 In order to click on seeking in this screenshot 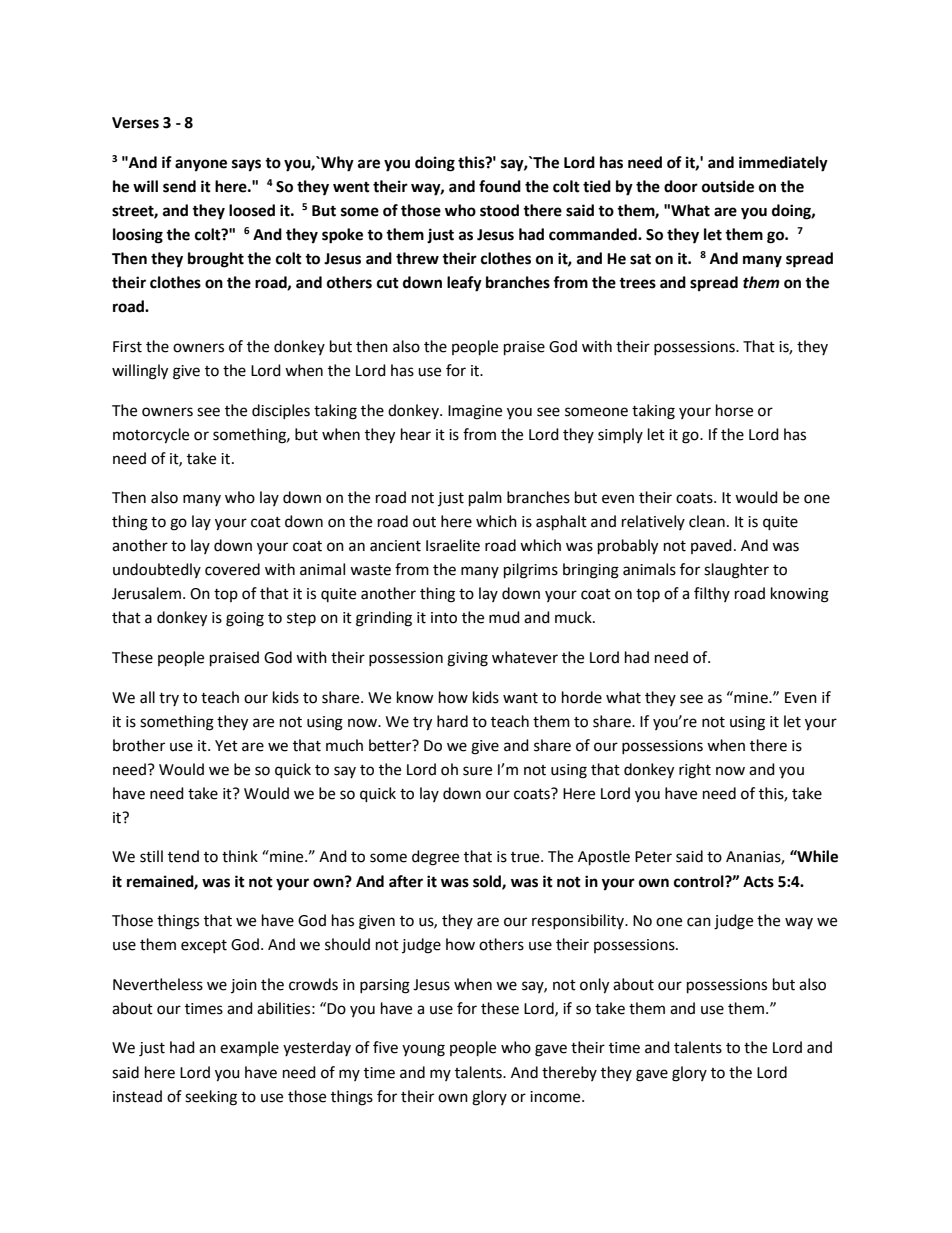, I will do `click(211, 1098)`.
